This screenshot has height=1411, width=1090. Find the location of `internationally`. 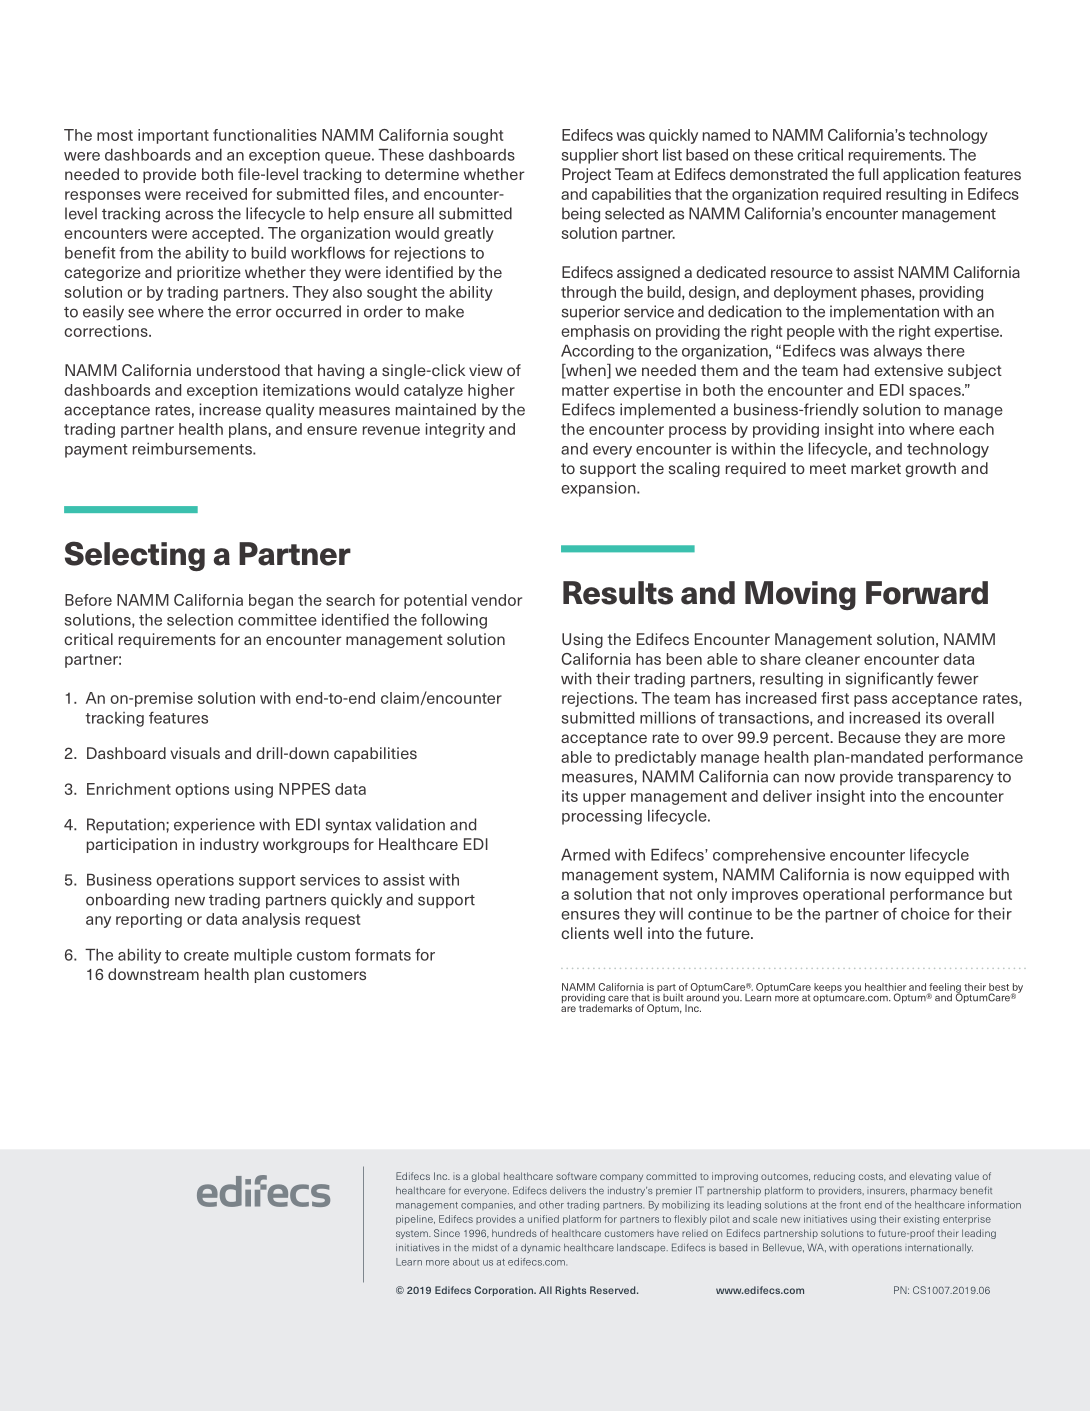

internationally is located at coordinates (939, 1248).
